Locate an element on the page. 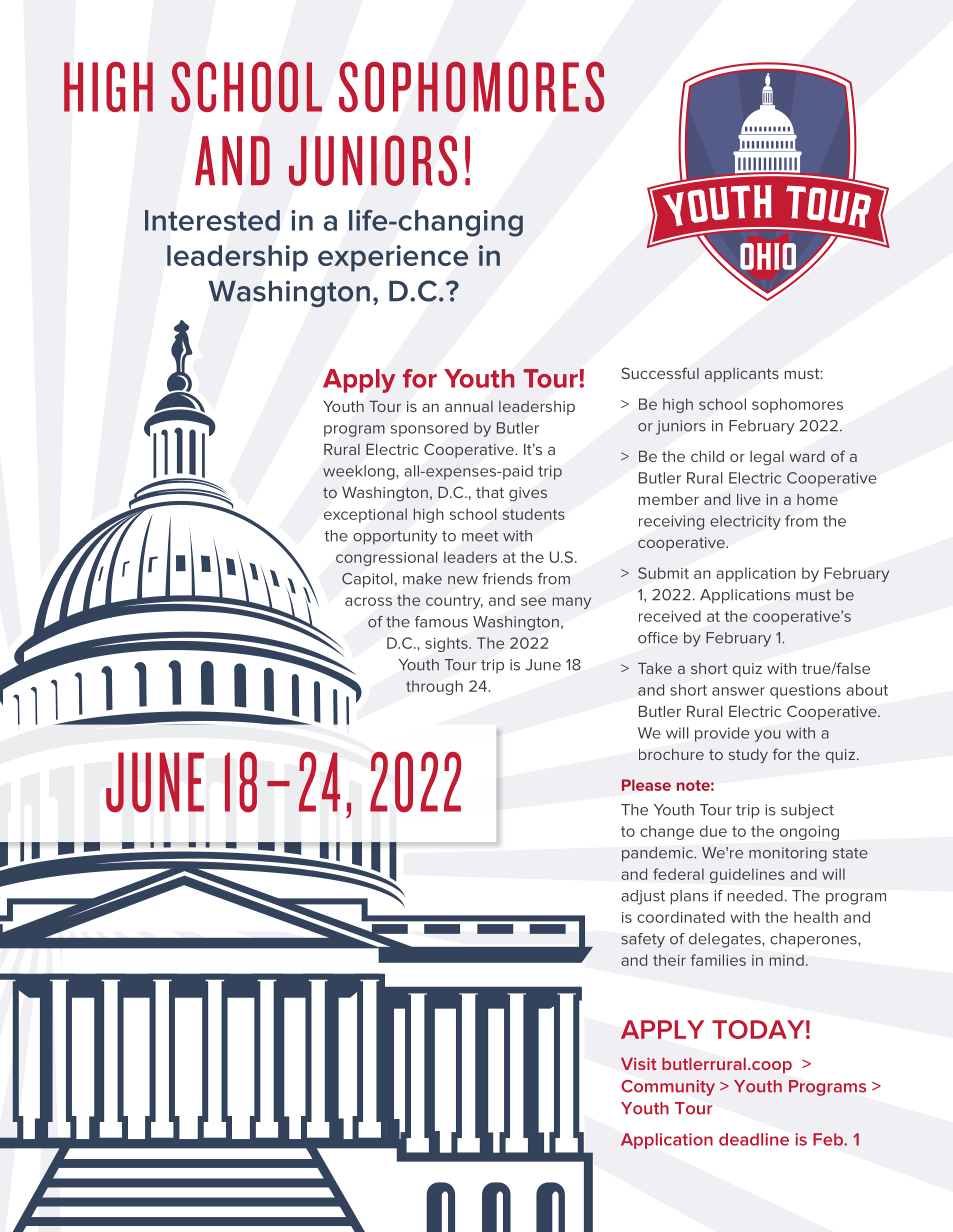  home is located at coordinates (817, 499).
